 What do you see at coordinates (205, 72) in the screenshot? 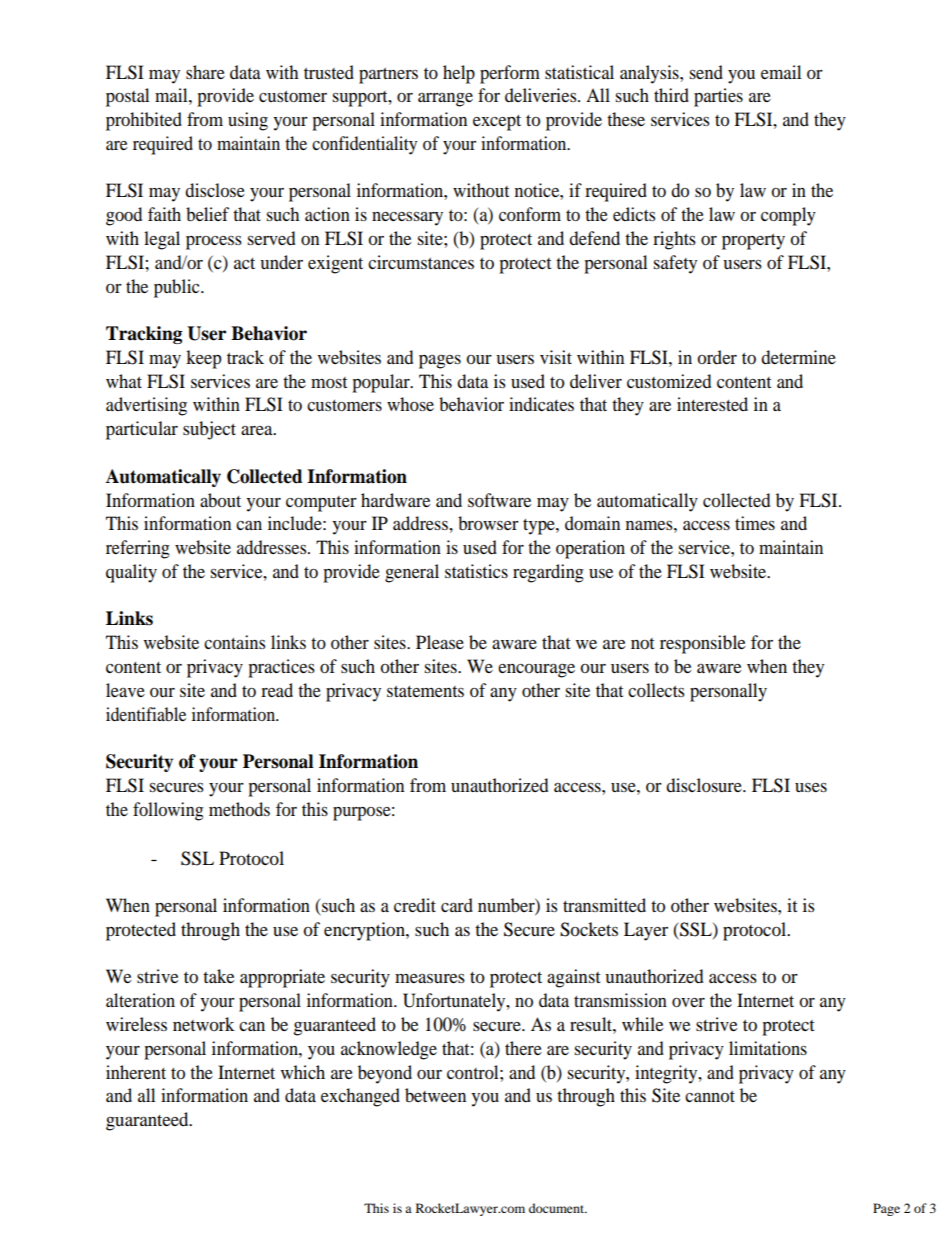
I see `share` at bounding box center [205, 72].
